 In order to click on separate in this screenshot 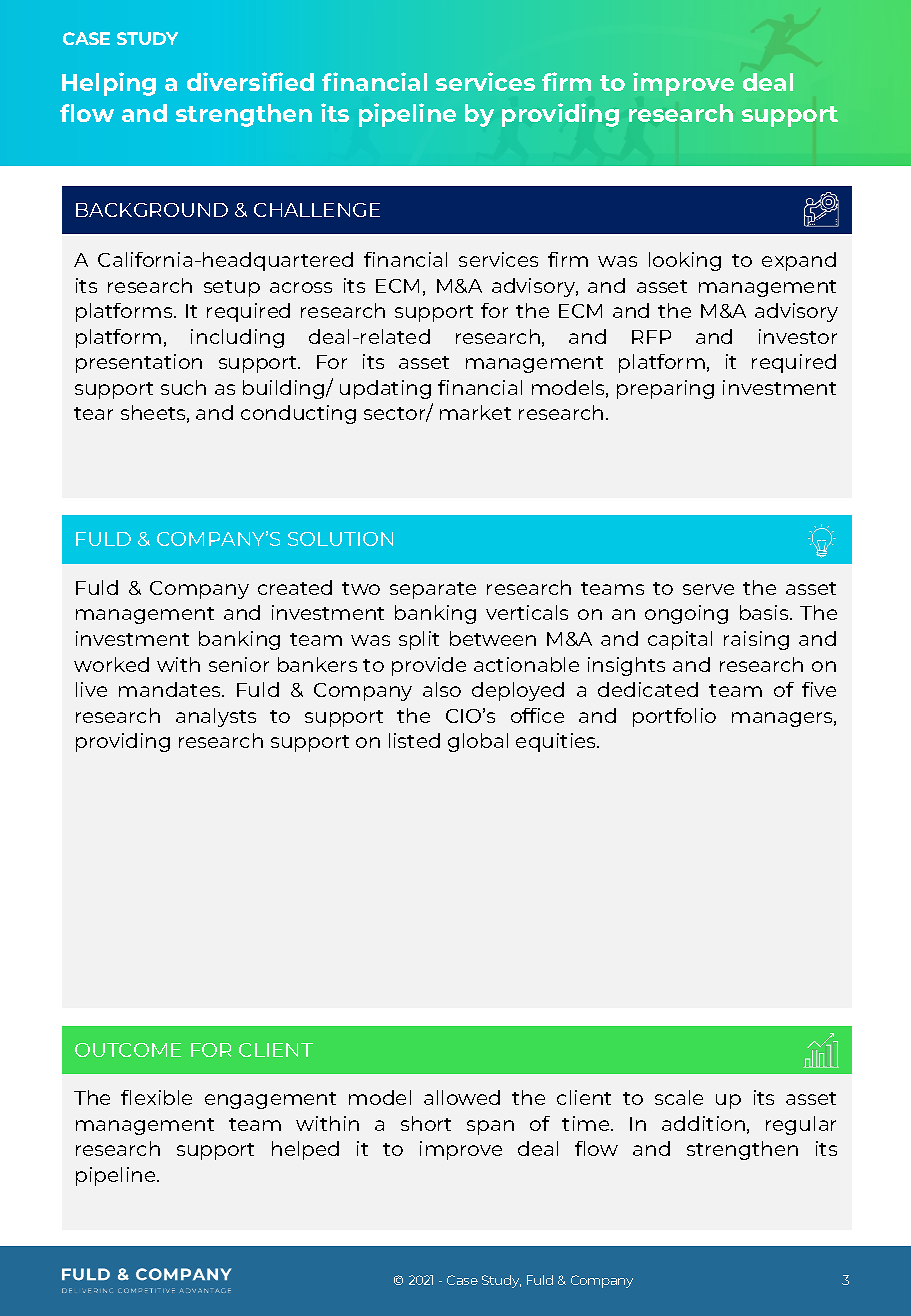, I will do `click(433, 590)`.
